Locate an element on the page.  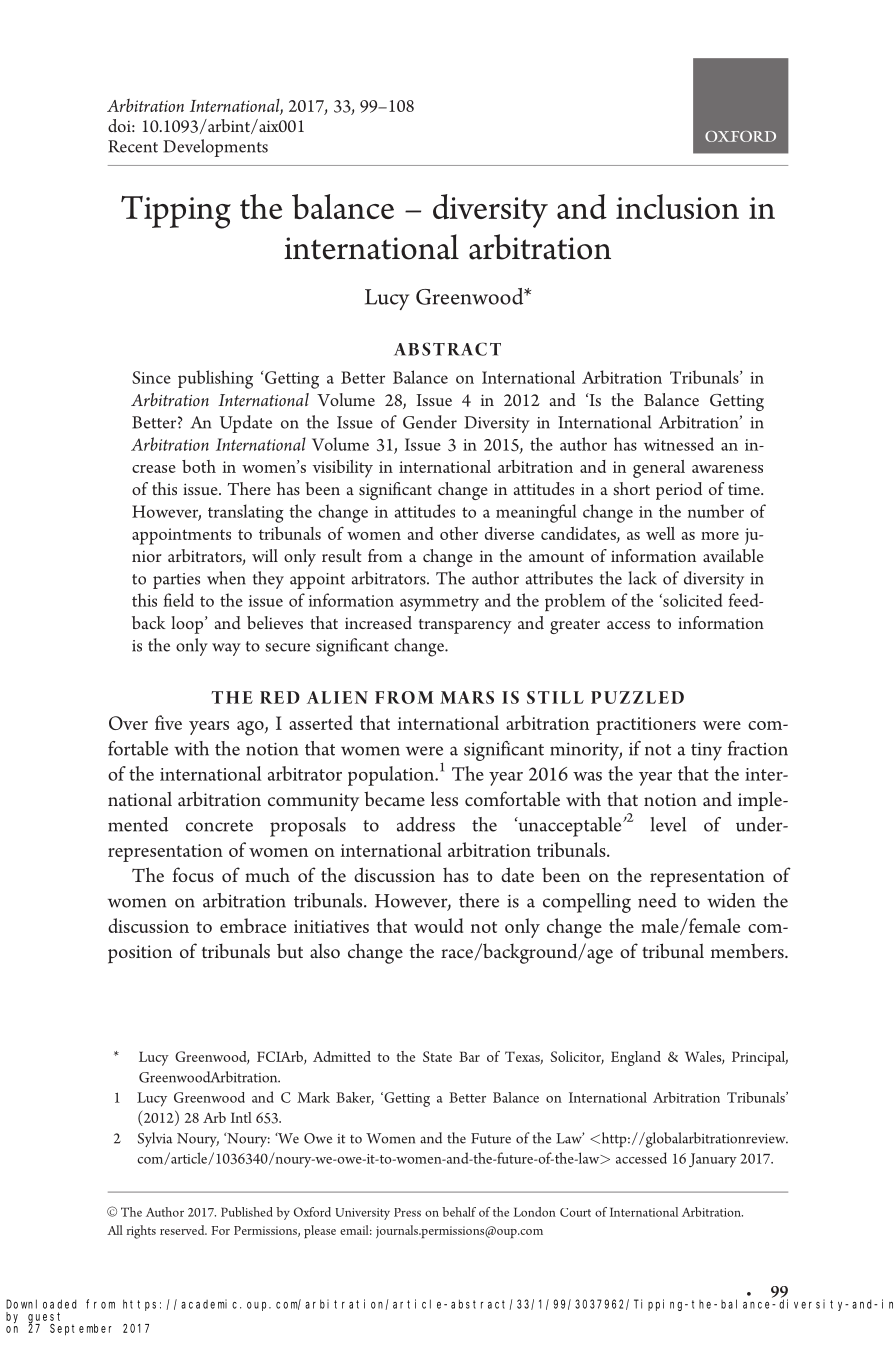
Gender is located at coordinates (430, 422).
